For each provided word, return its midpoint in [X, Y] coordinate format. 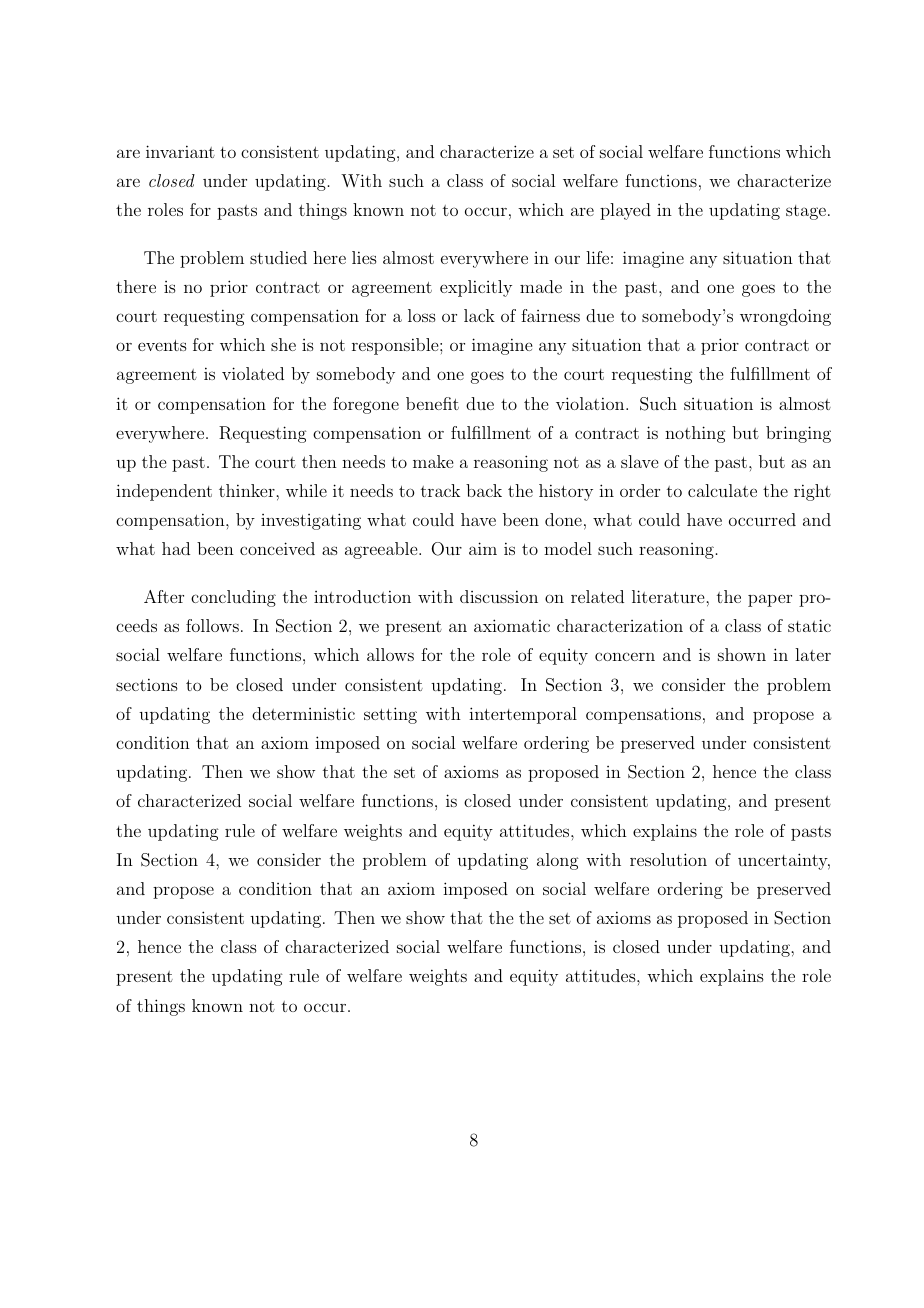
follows [212, 625]
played [625, 211]
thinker [248, 490]
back [484, 490]
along [558, 861]
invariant [180, 151]
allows [390, 654]
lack [479, 315]
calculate [722, 490]
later [813, 654]
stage [806, 212]
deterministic [303, 713]
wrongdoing [785, 317]
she [283, 344]
